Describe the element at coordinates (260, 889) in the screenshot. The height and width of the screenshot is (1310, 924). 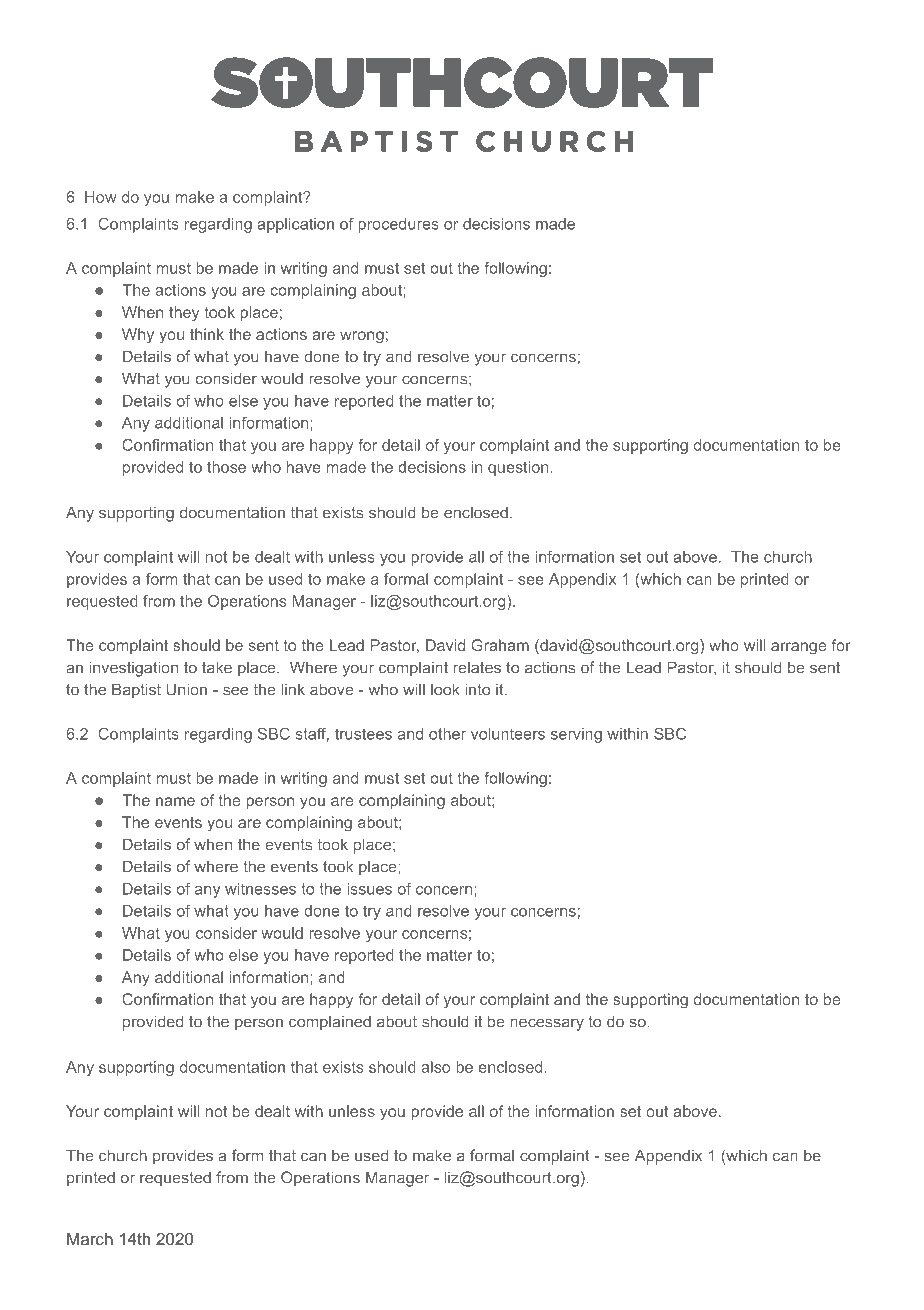
I see `witnesses` at that location.
